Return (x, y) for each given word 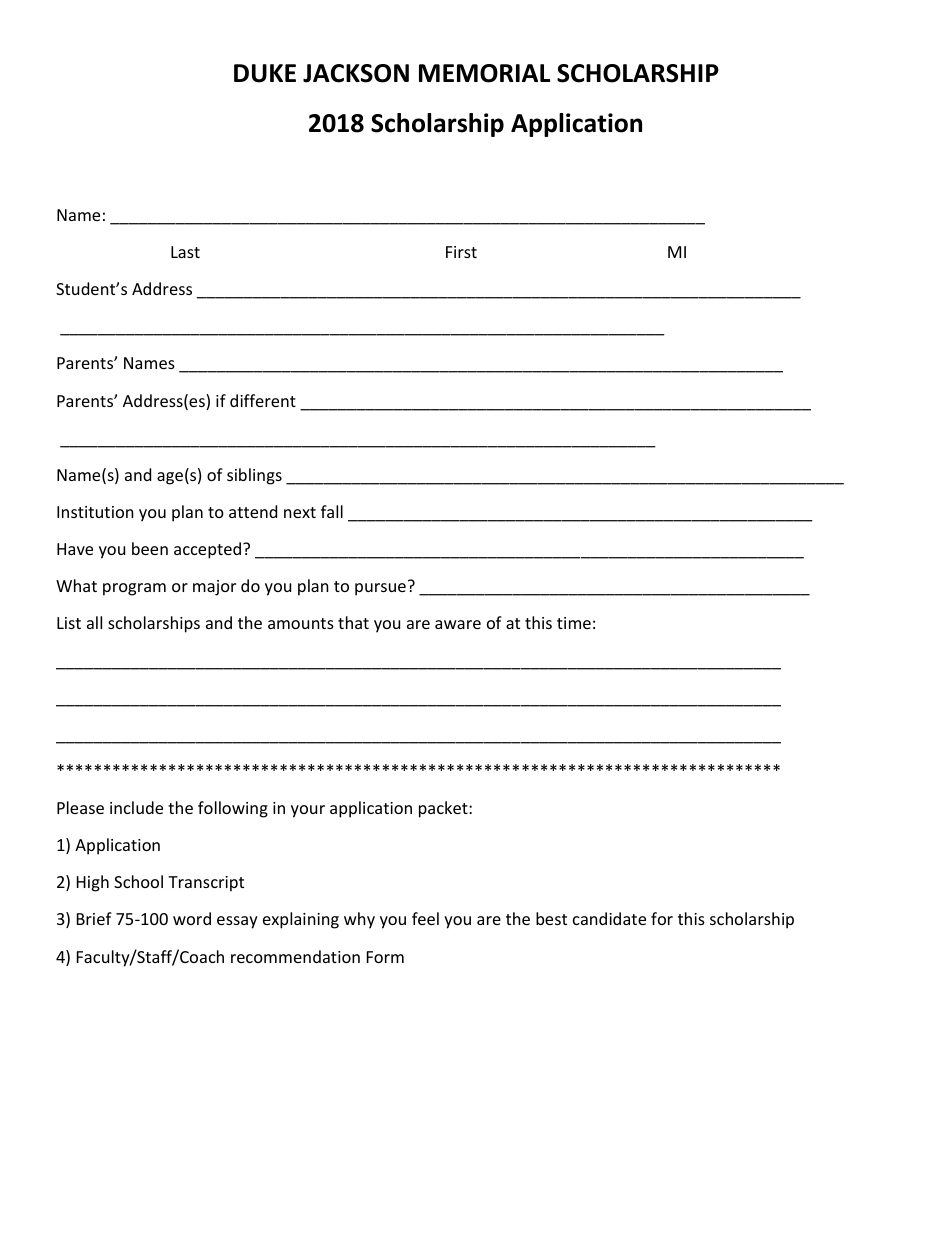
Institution (95, 512)
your (308, 811)
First (461, 252)
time (574, 623)
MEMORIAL (484, 73)
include (136, 807)
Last (185, 252)
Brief (94, 918)
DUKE (265, 73)
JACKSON (356, 73)
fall (332, 511)
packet (444, 809)
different (263, 400)
